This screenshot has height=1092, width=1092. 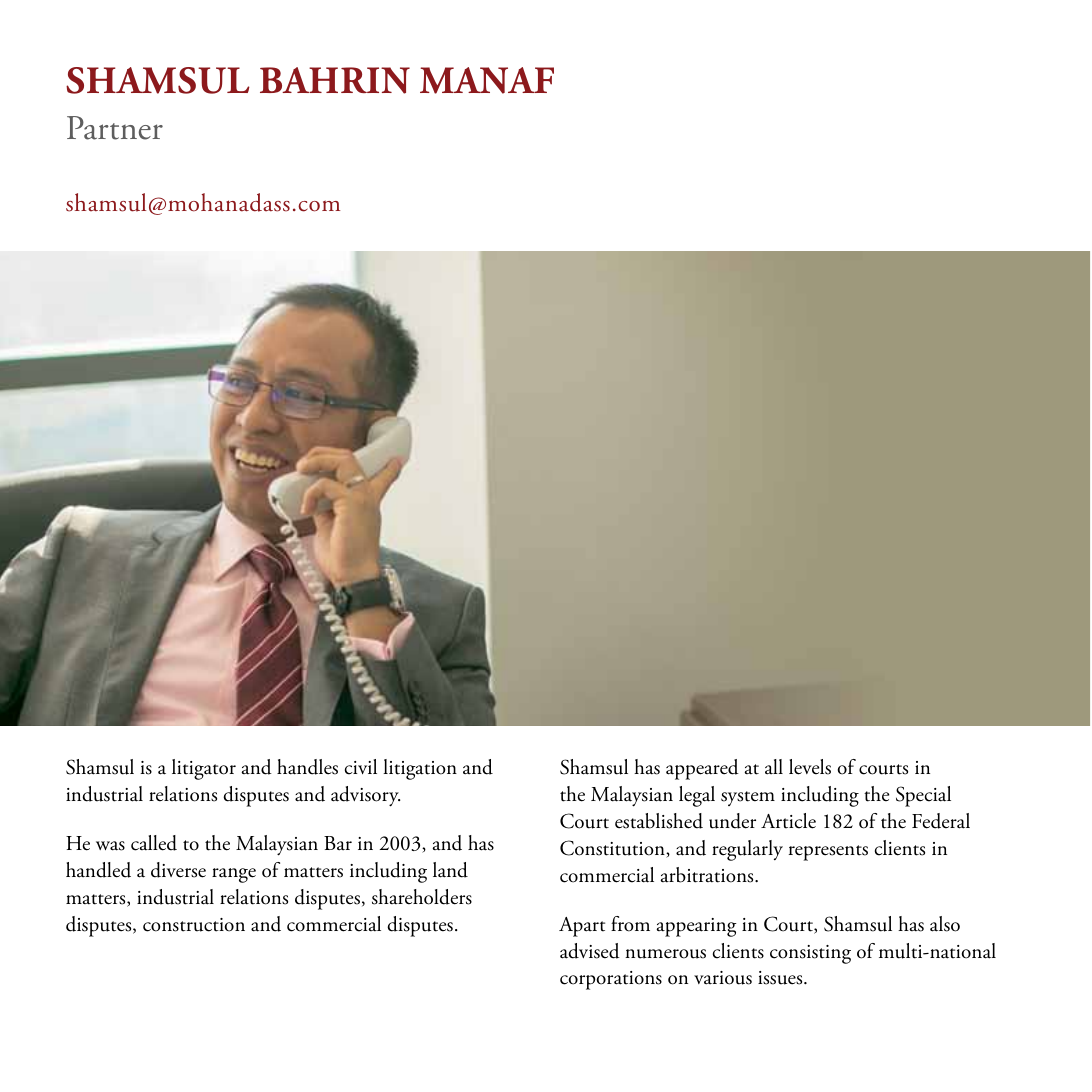 What do you see at coordinates (365, 796) in the screenshot?
I see `advisory` at bounding box center [365, 796].
